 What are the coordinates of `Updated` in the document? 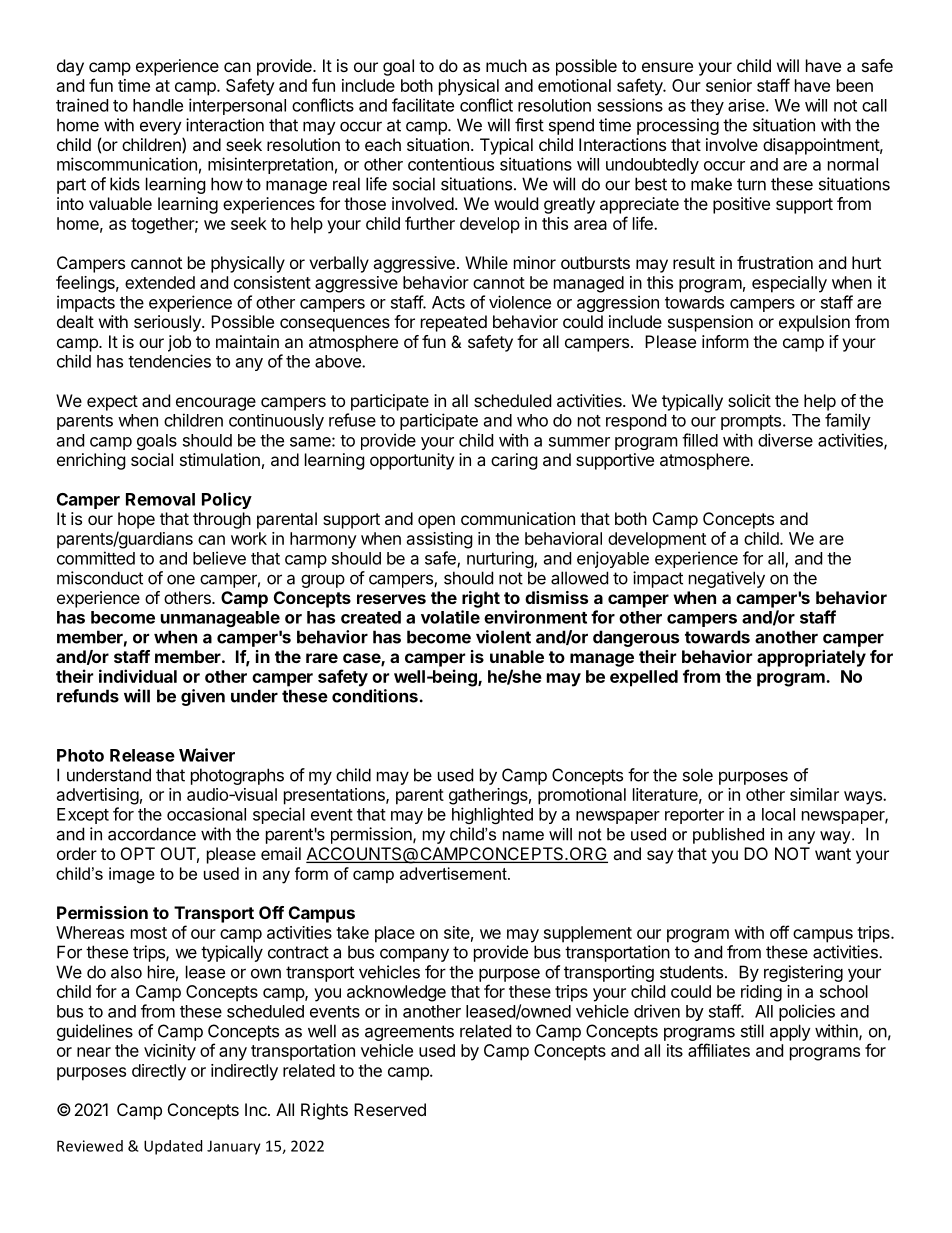 It's located at (173, 1147).
